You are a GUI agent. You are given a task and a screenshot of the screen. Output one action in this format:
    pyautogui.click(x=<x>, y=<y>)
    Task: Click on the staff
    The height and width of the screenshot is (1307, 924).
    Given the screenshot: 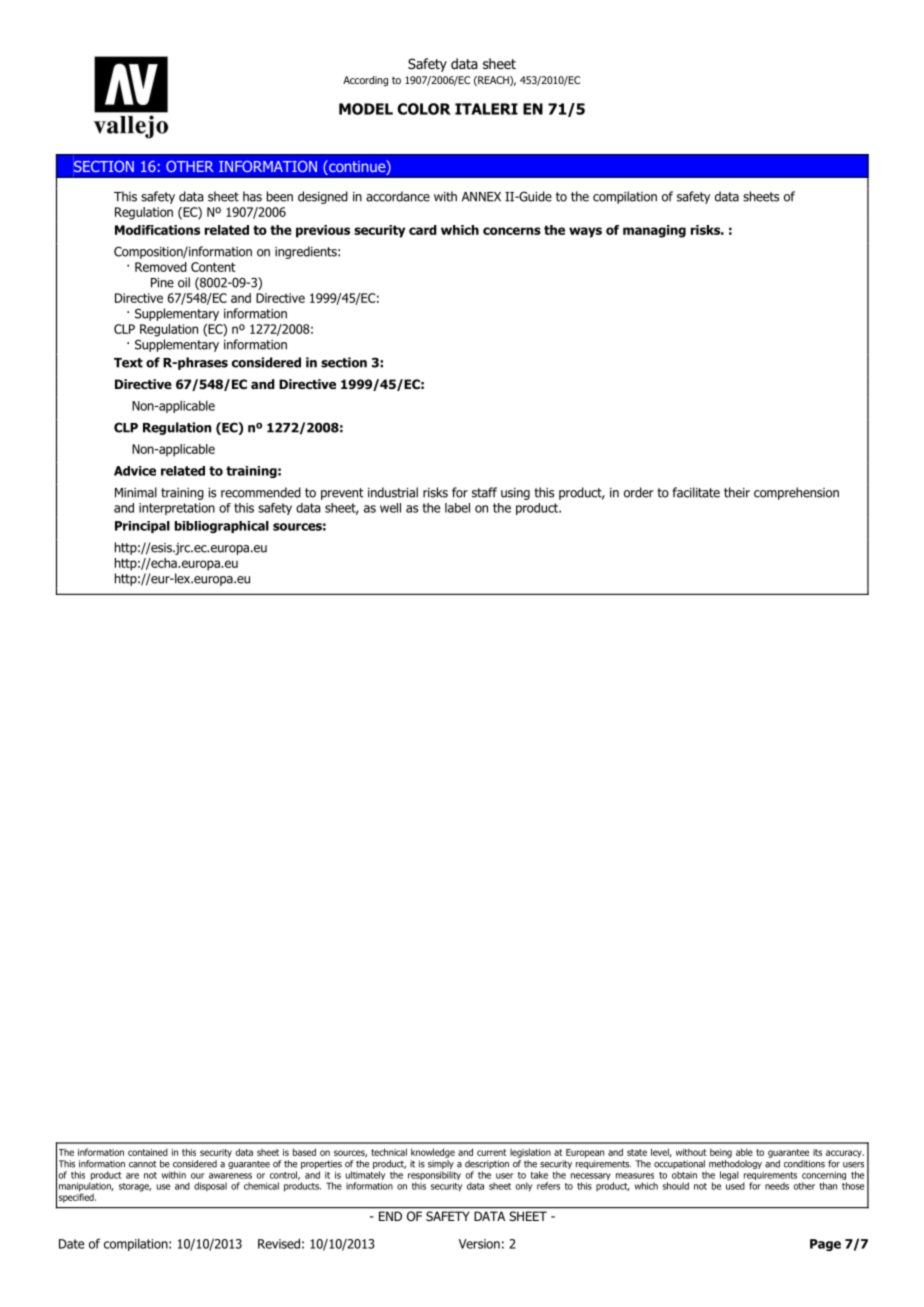 What is the action you would take?
    pyautogui.click(x=484, y=492)
